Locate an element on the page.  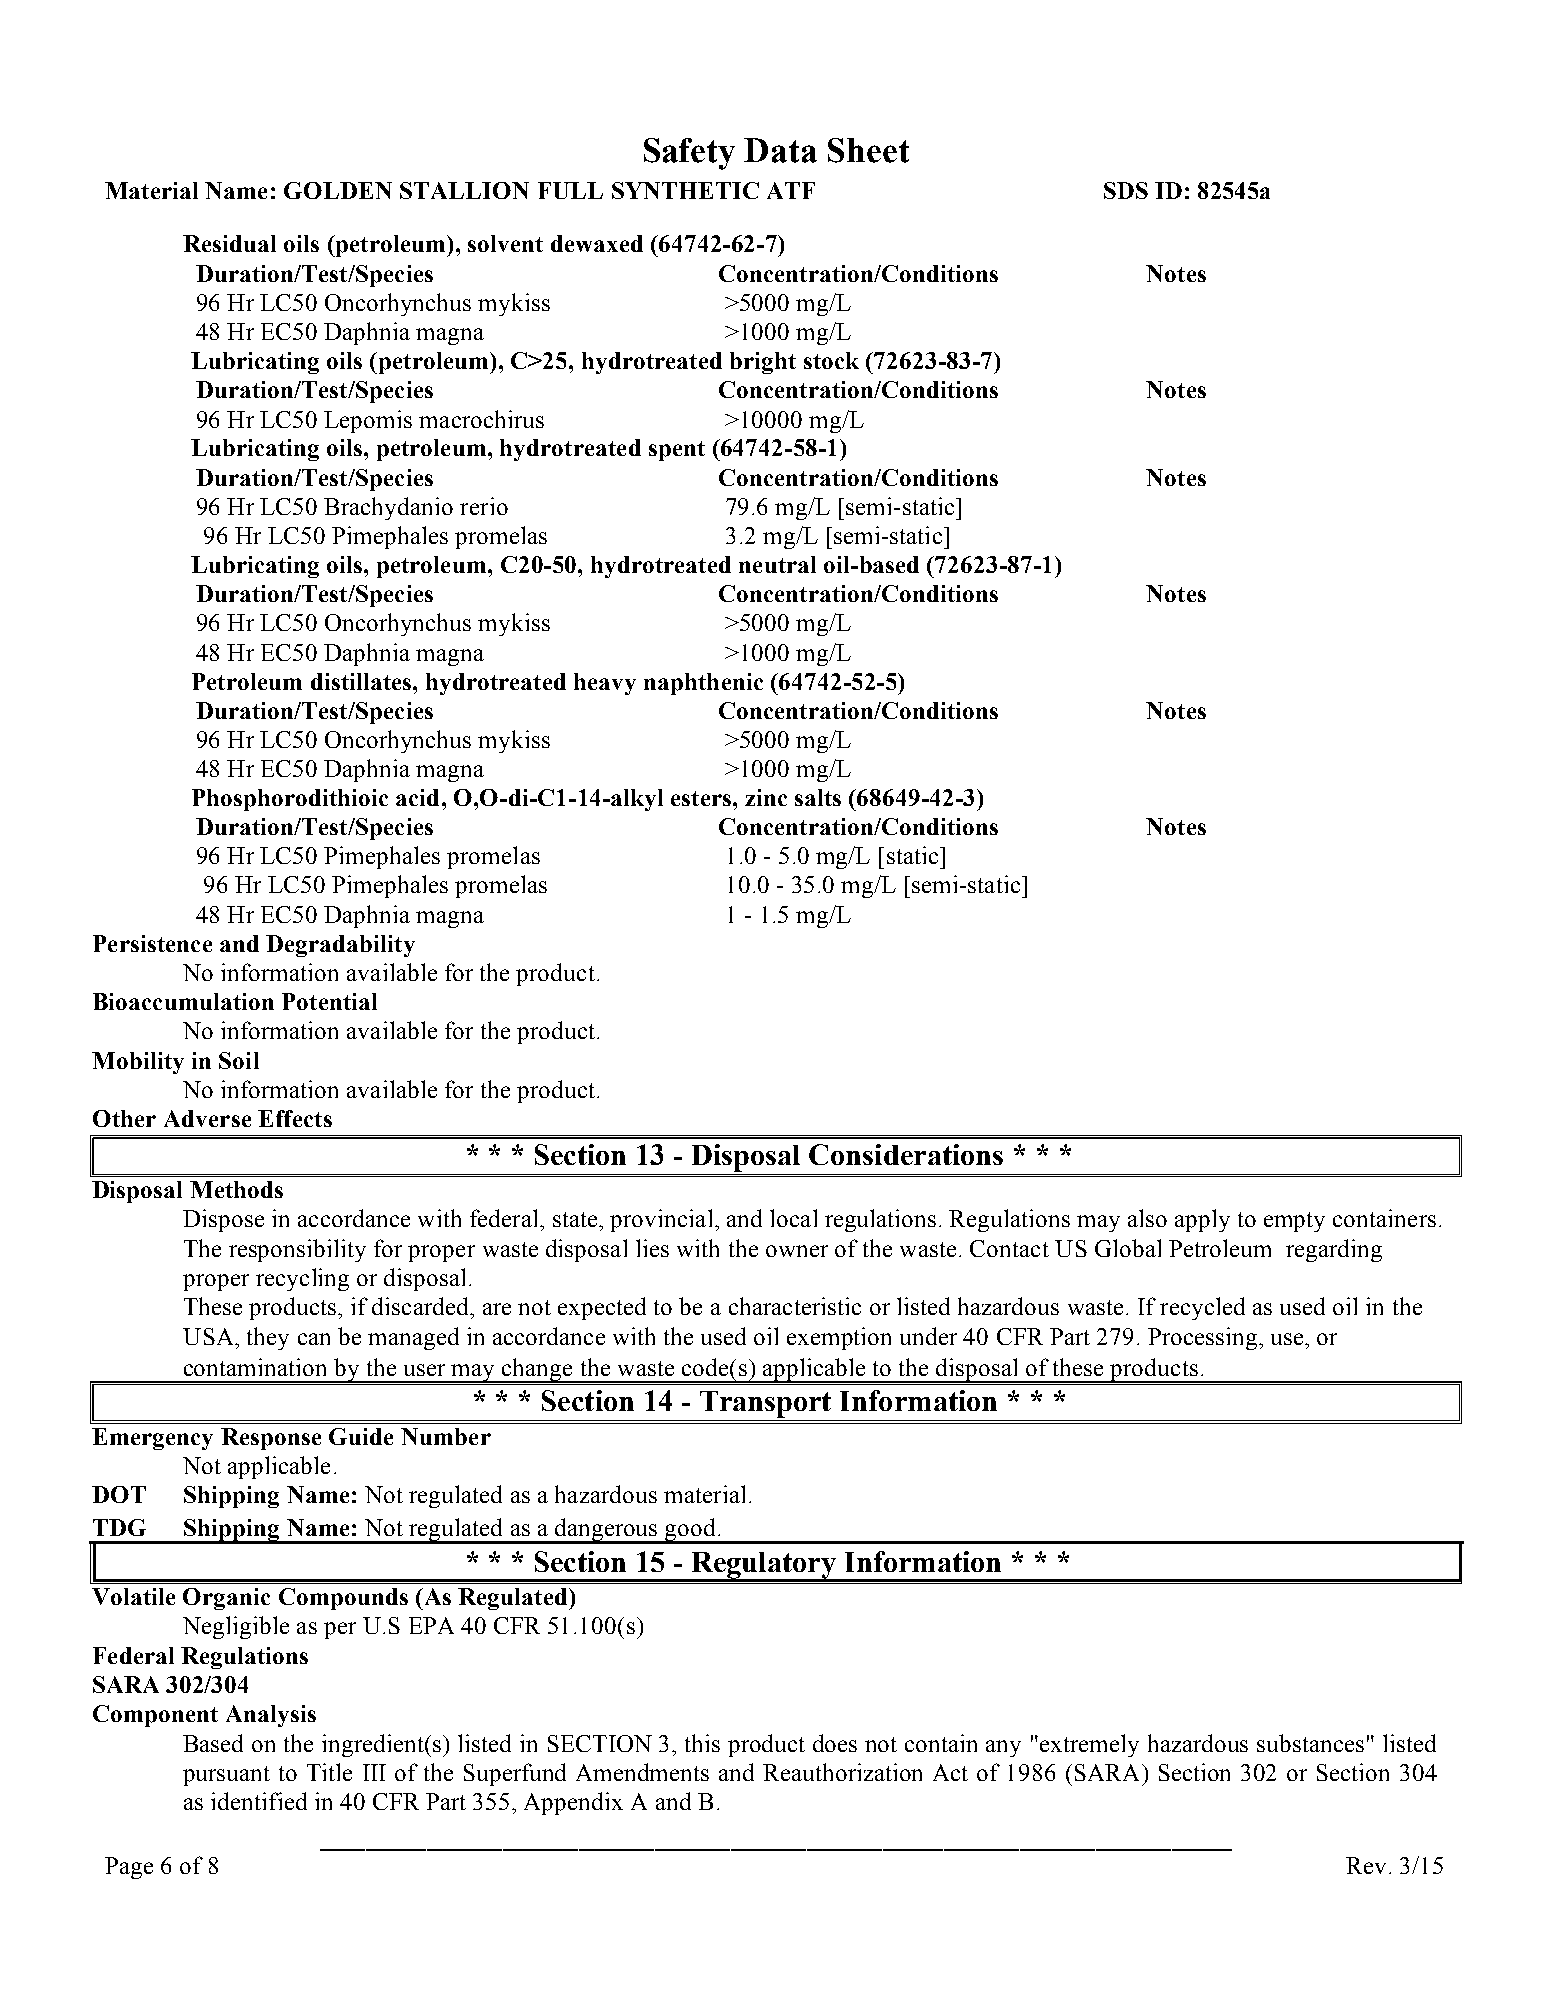
Response is located at coordinates (271, 1439).
